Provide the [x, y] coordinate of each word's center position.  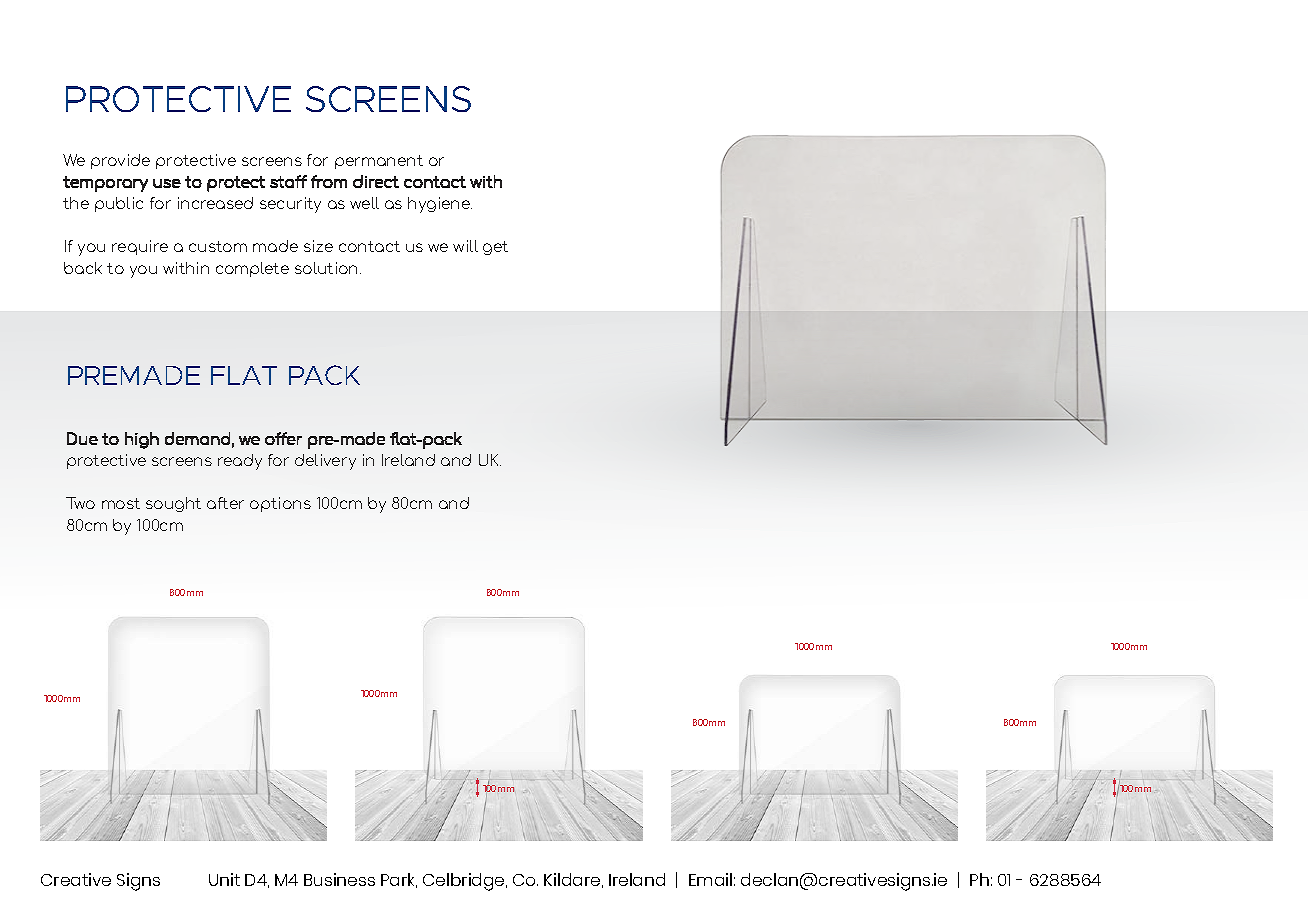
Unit [224, 879]
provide [120, 161]
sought [173, 504]
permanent [379, 162]
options [280, 504]
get [495, 248]
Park [399, 880]
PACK [324, 375]
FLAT [244, 375]
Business [339, 879]
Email [710, 879]
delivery [325, 462]
